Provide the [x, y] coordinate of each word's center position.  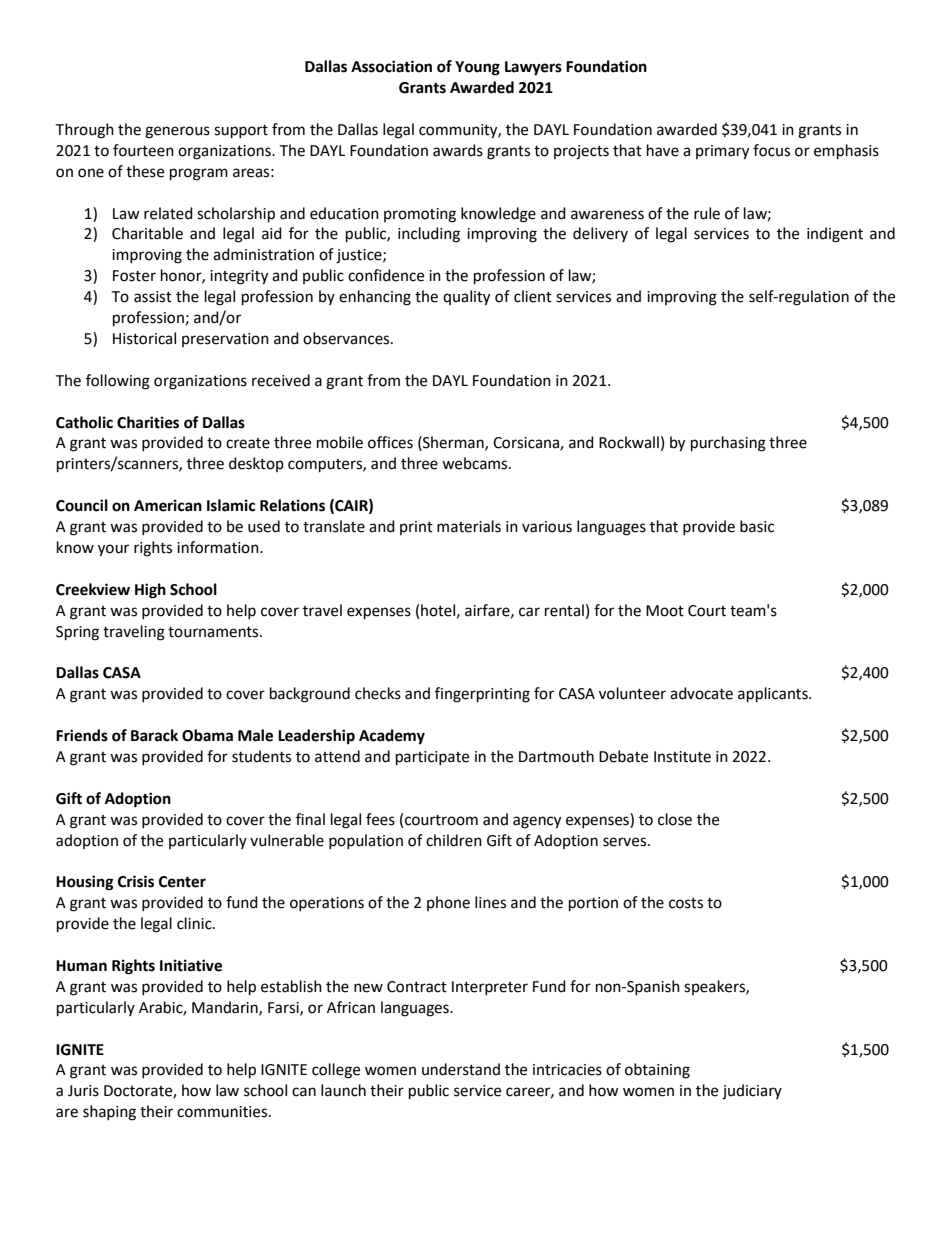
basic [757, 526]
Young [477, 68]
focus [771, 150]
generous [177, 132]
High [150, 591]
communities [223, 1112]
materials [469, 526]
